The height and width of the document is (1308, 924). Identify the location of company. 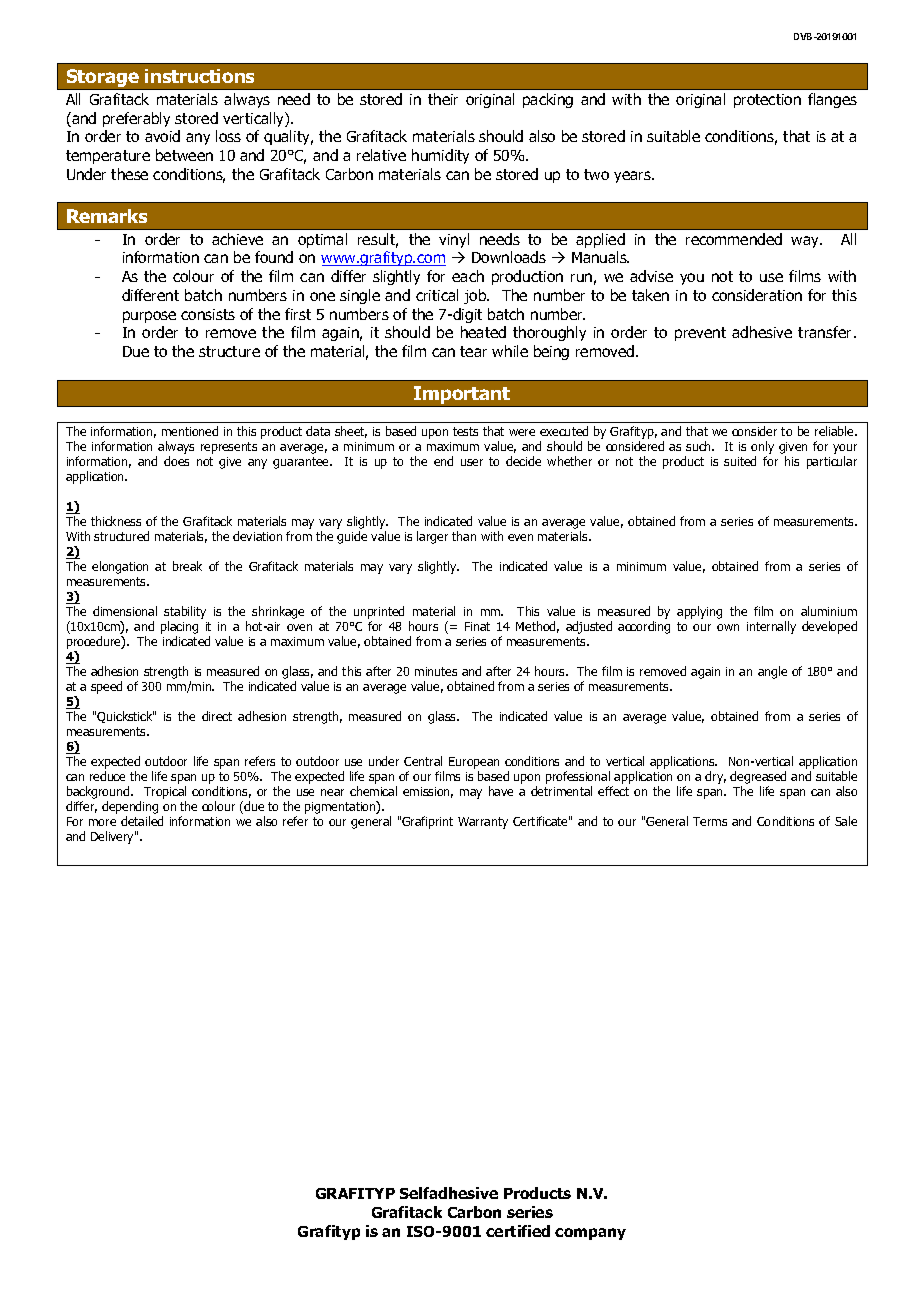
(590, 1234).
